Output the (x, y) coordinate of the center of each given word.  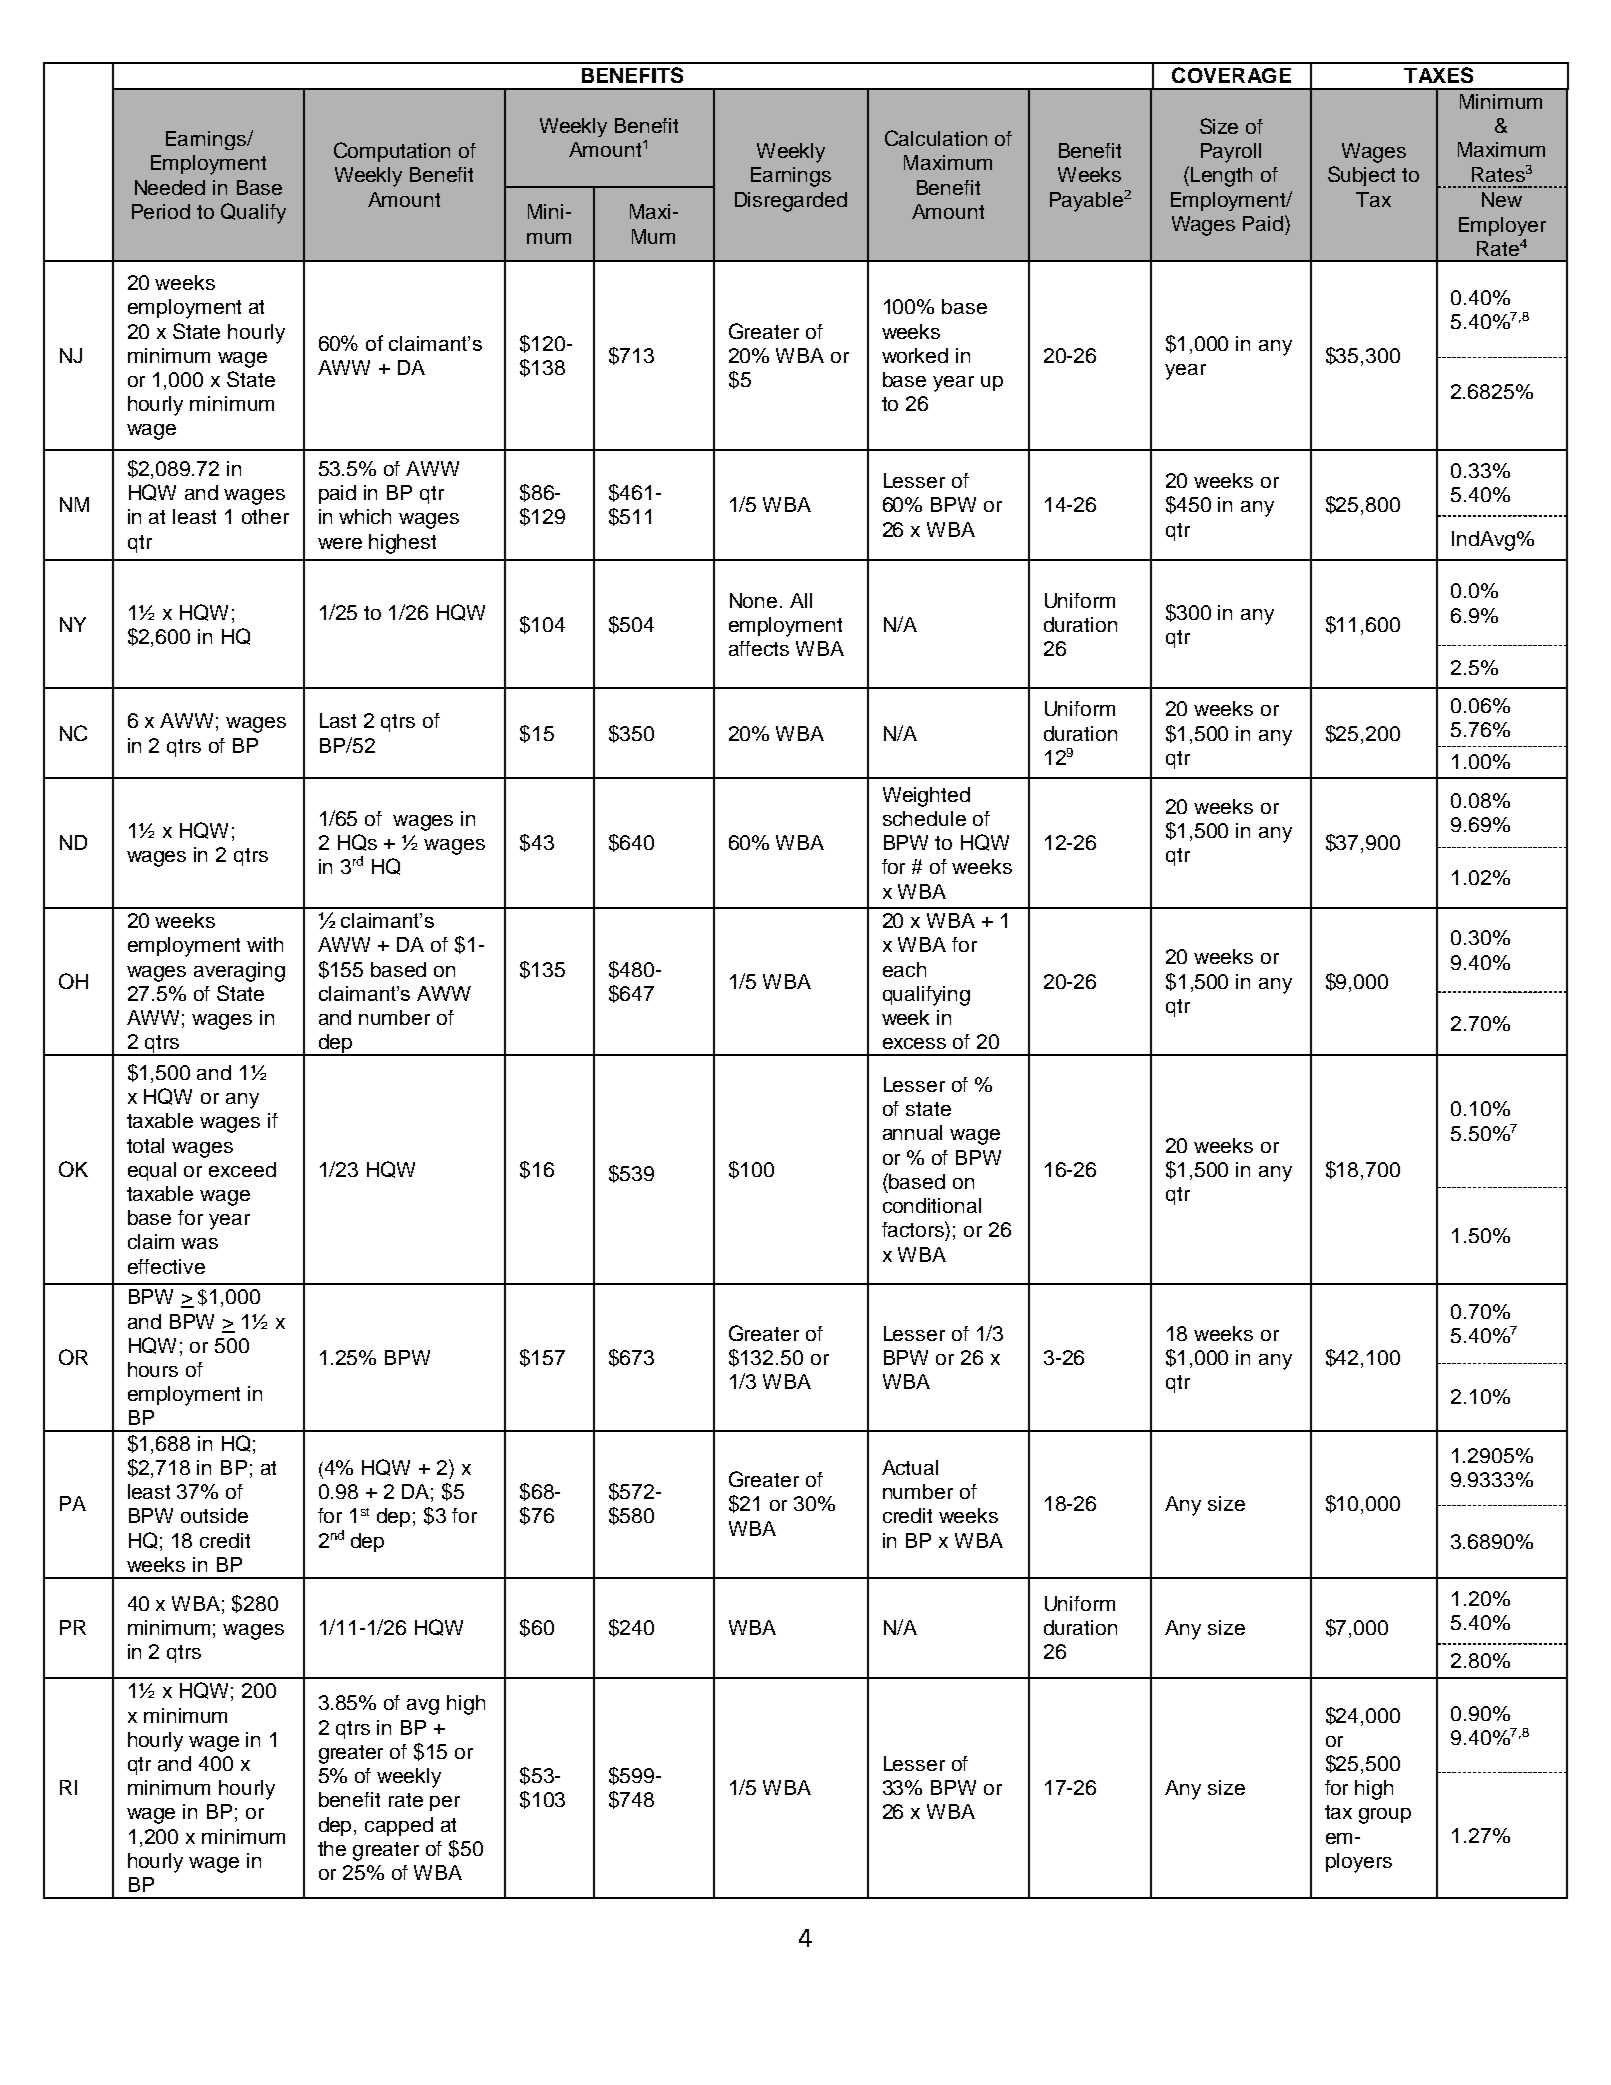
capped (399, 1826)
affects (759, 648)
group (1385, 1816)
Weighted (926, 797)
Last (338, 720)
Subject (1361, 176)
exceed (242, 1169)
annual (912, 1132)
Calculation (936, 138)
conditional (932, 1205)
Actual (910, 1467)
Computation (392, 152)
